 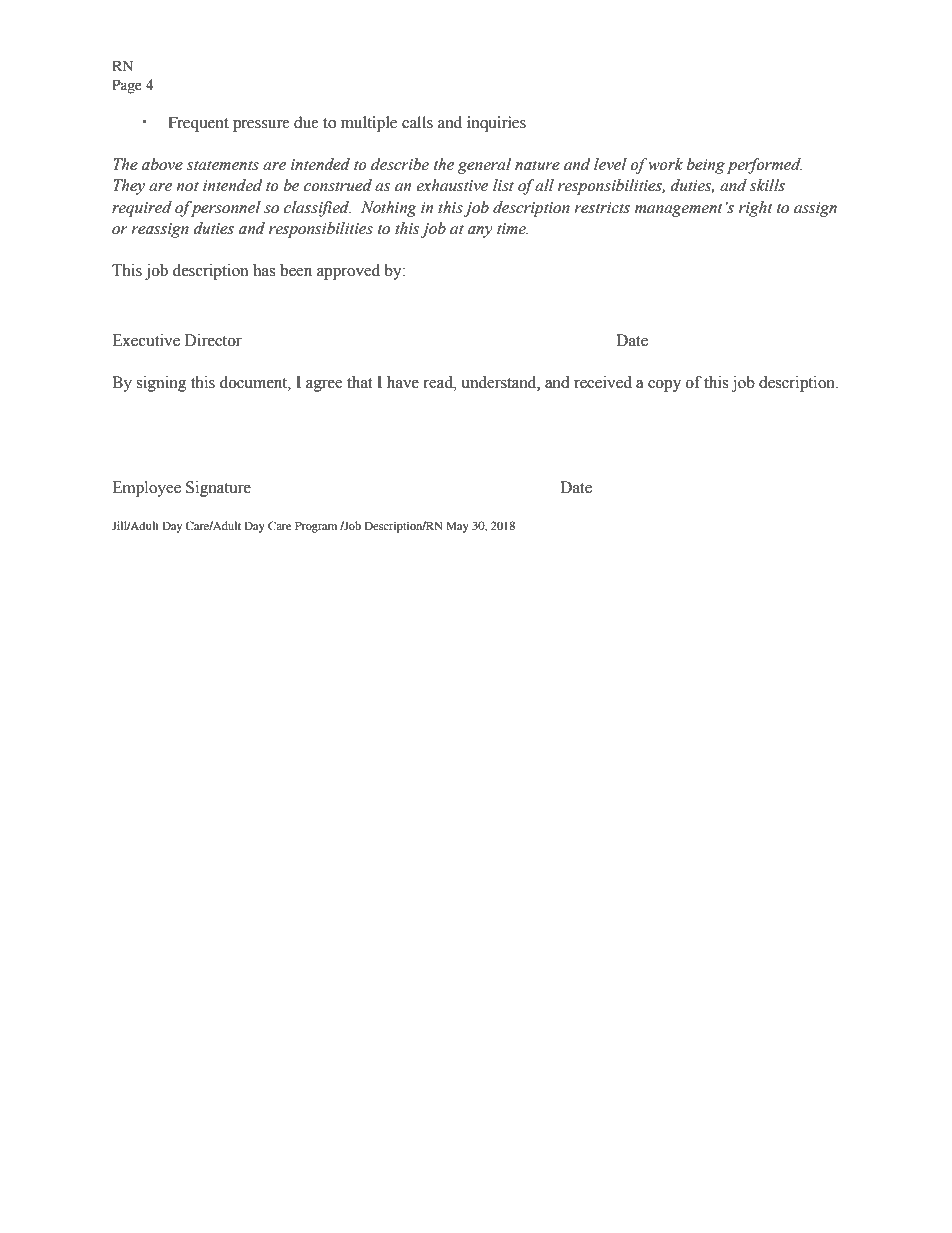 I want to click on Employee, so click(x=146, y=489).
